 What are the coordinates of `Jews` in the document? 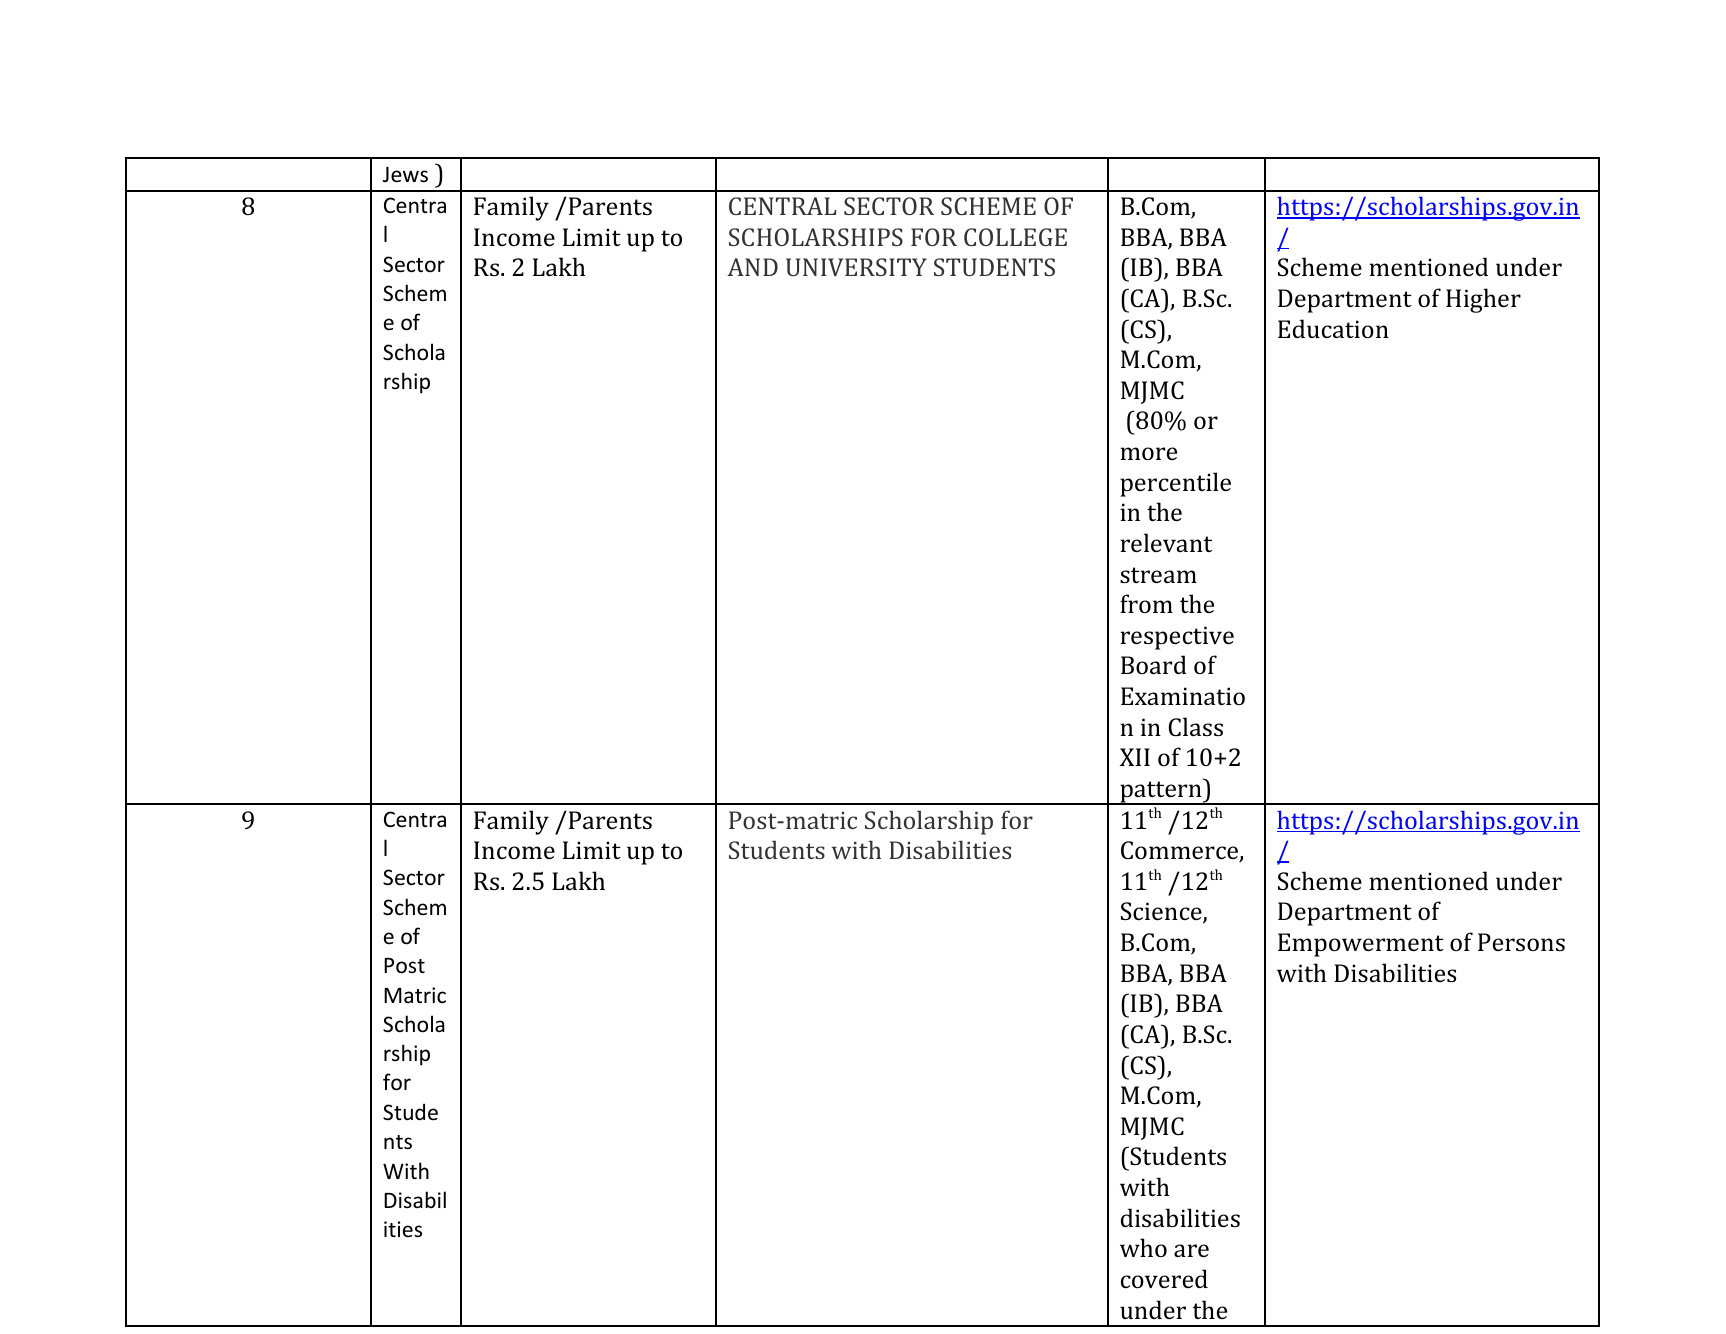 It's located at (405, 174).
